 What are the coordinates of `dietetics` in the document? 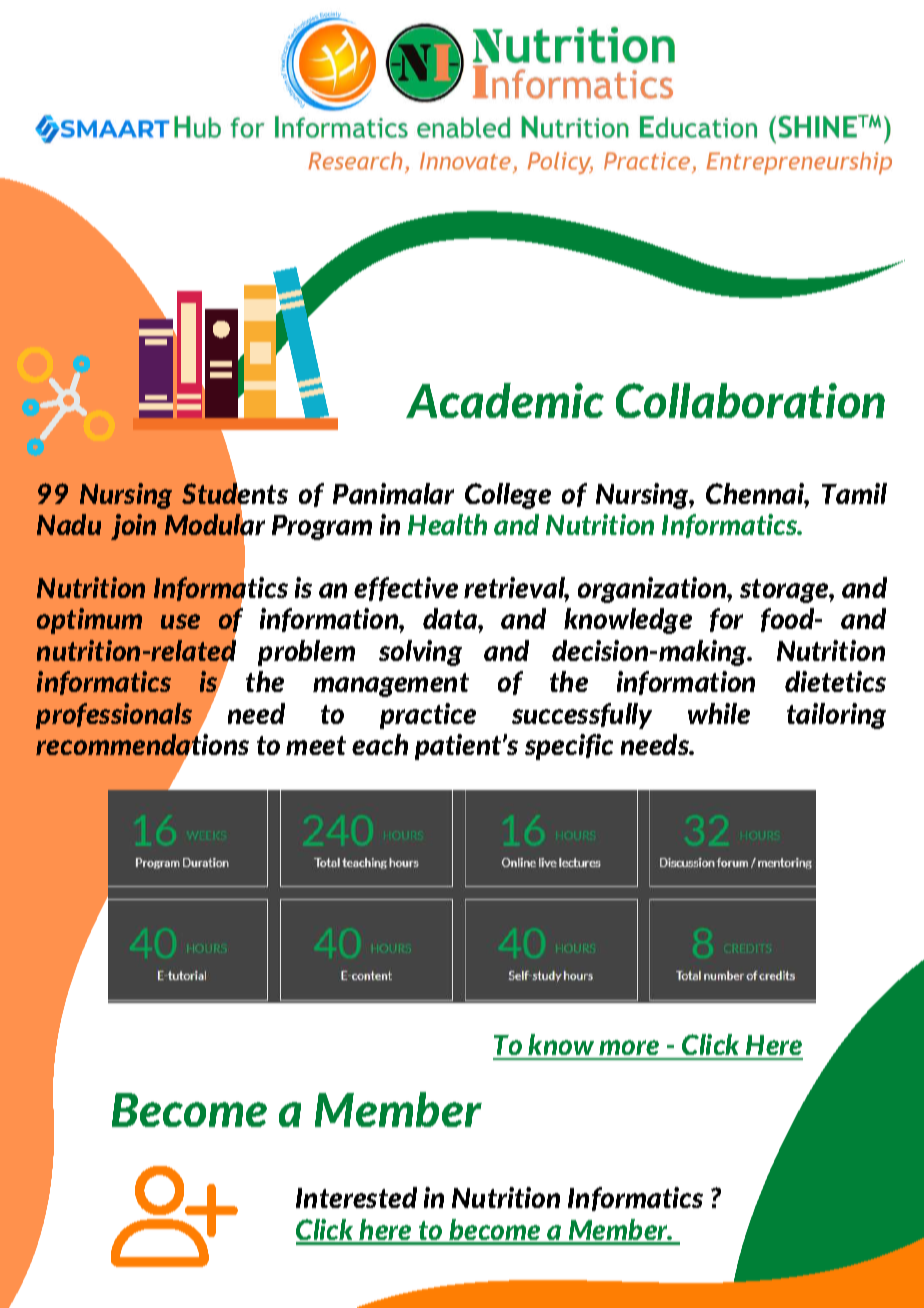 It's located at (835, 681).
